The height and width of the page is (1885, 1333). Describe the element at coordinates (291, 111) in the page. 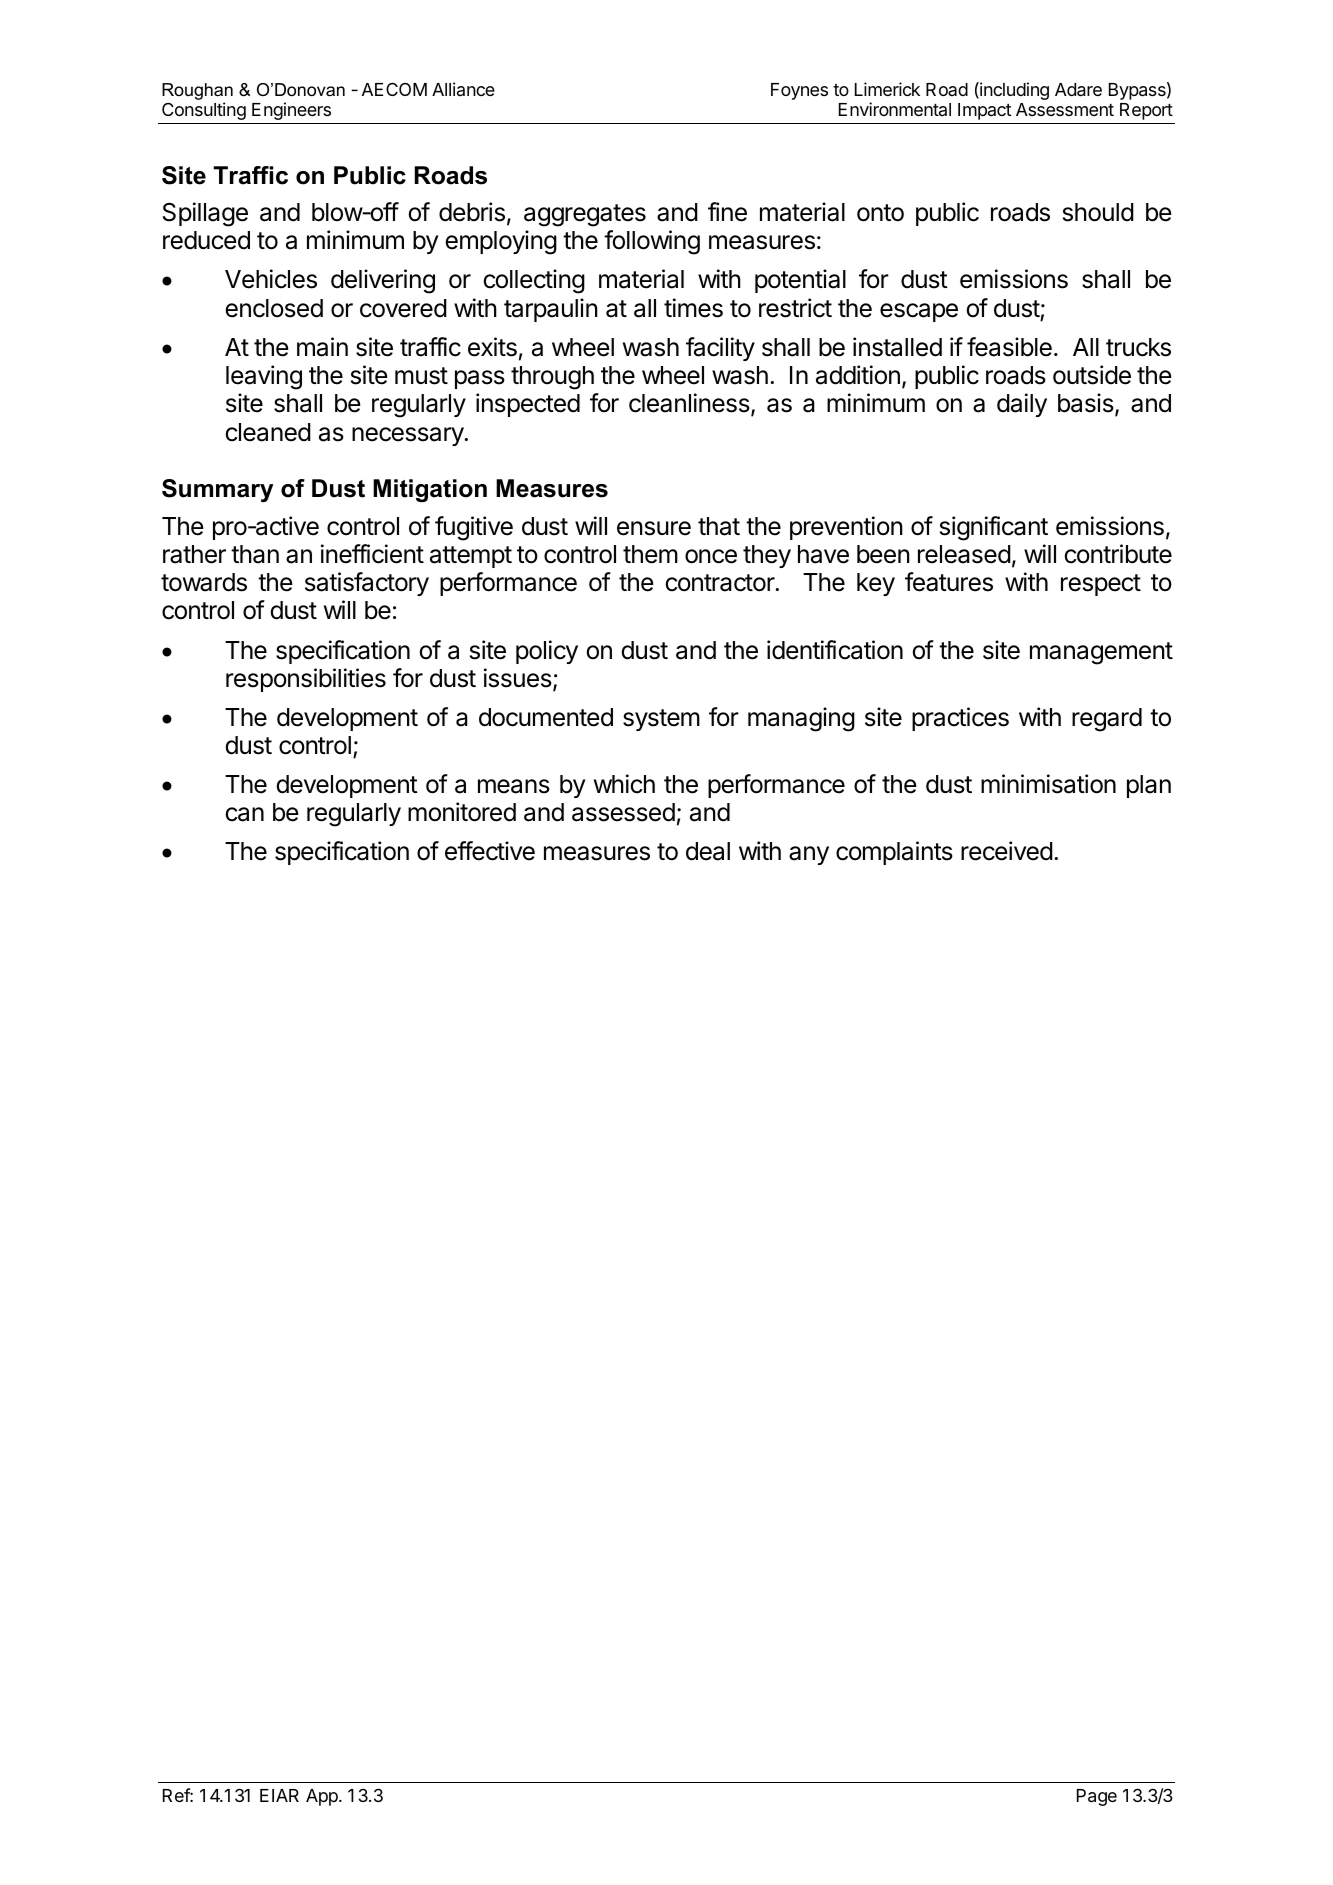

I see `Engineers` at that location.
